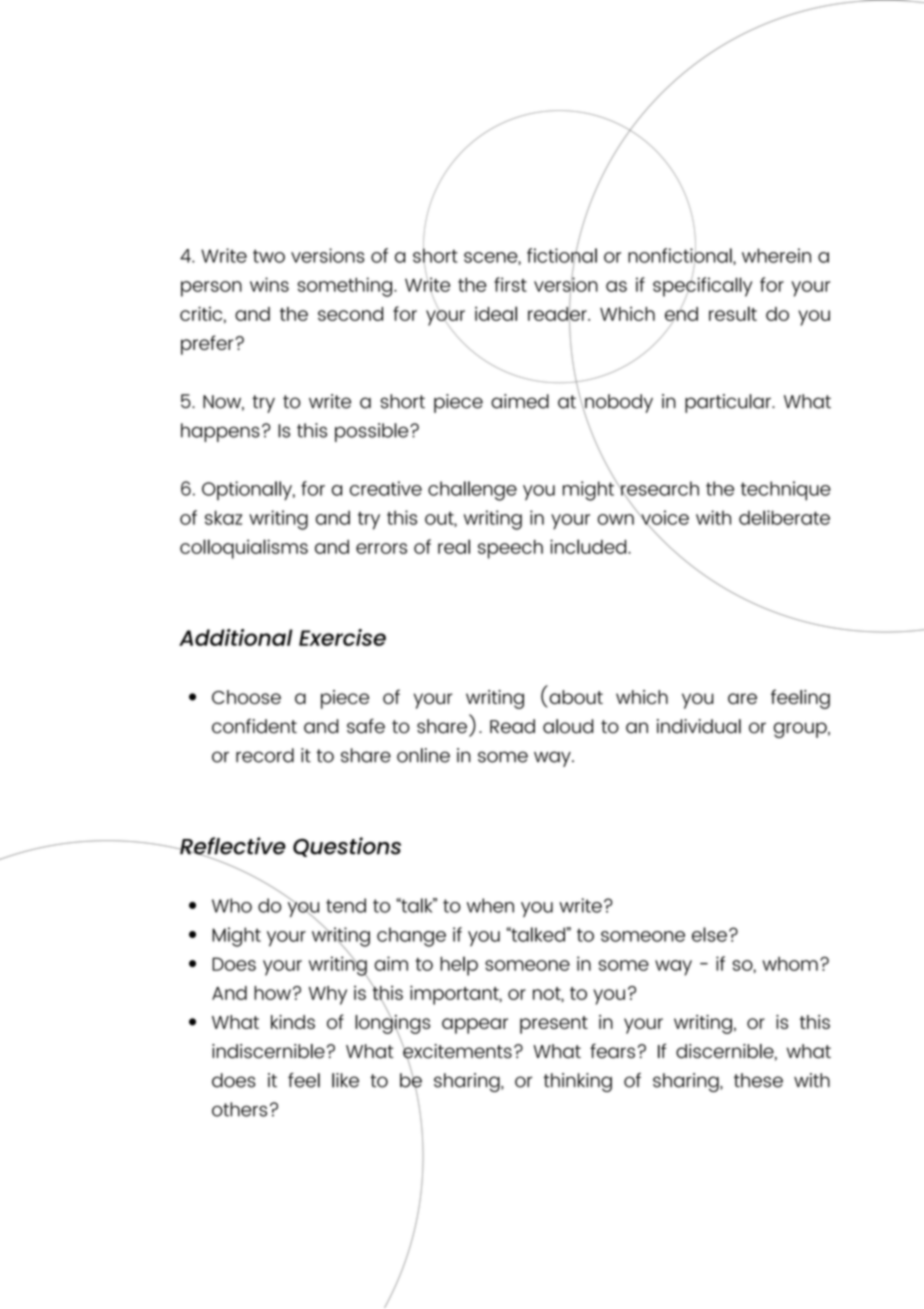  Describe the element at coordinates (575, 698) in the image. I see `about` at that location.
